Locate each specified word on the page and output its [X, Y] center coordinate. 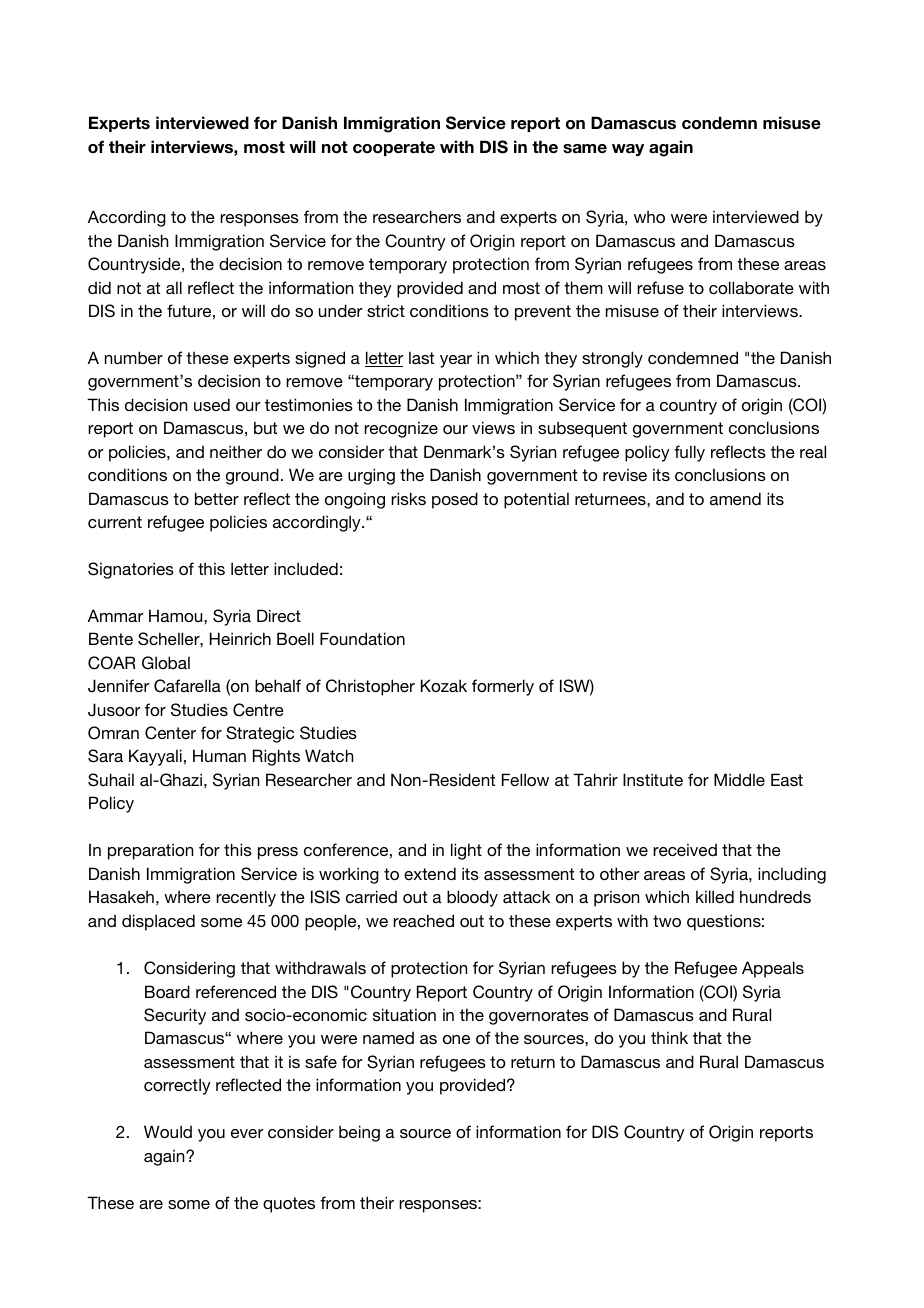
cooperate [394, 148]
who [649, 216]
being [359, 1133]
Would [168, 1131]
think [669, 1037]
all [174, 287]
